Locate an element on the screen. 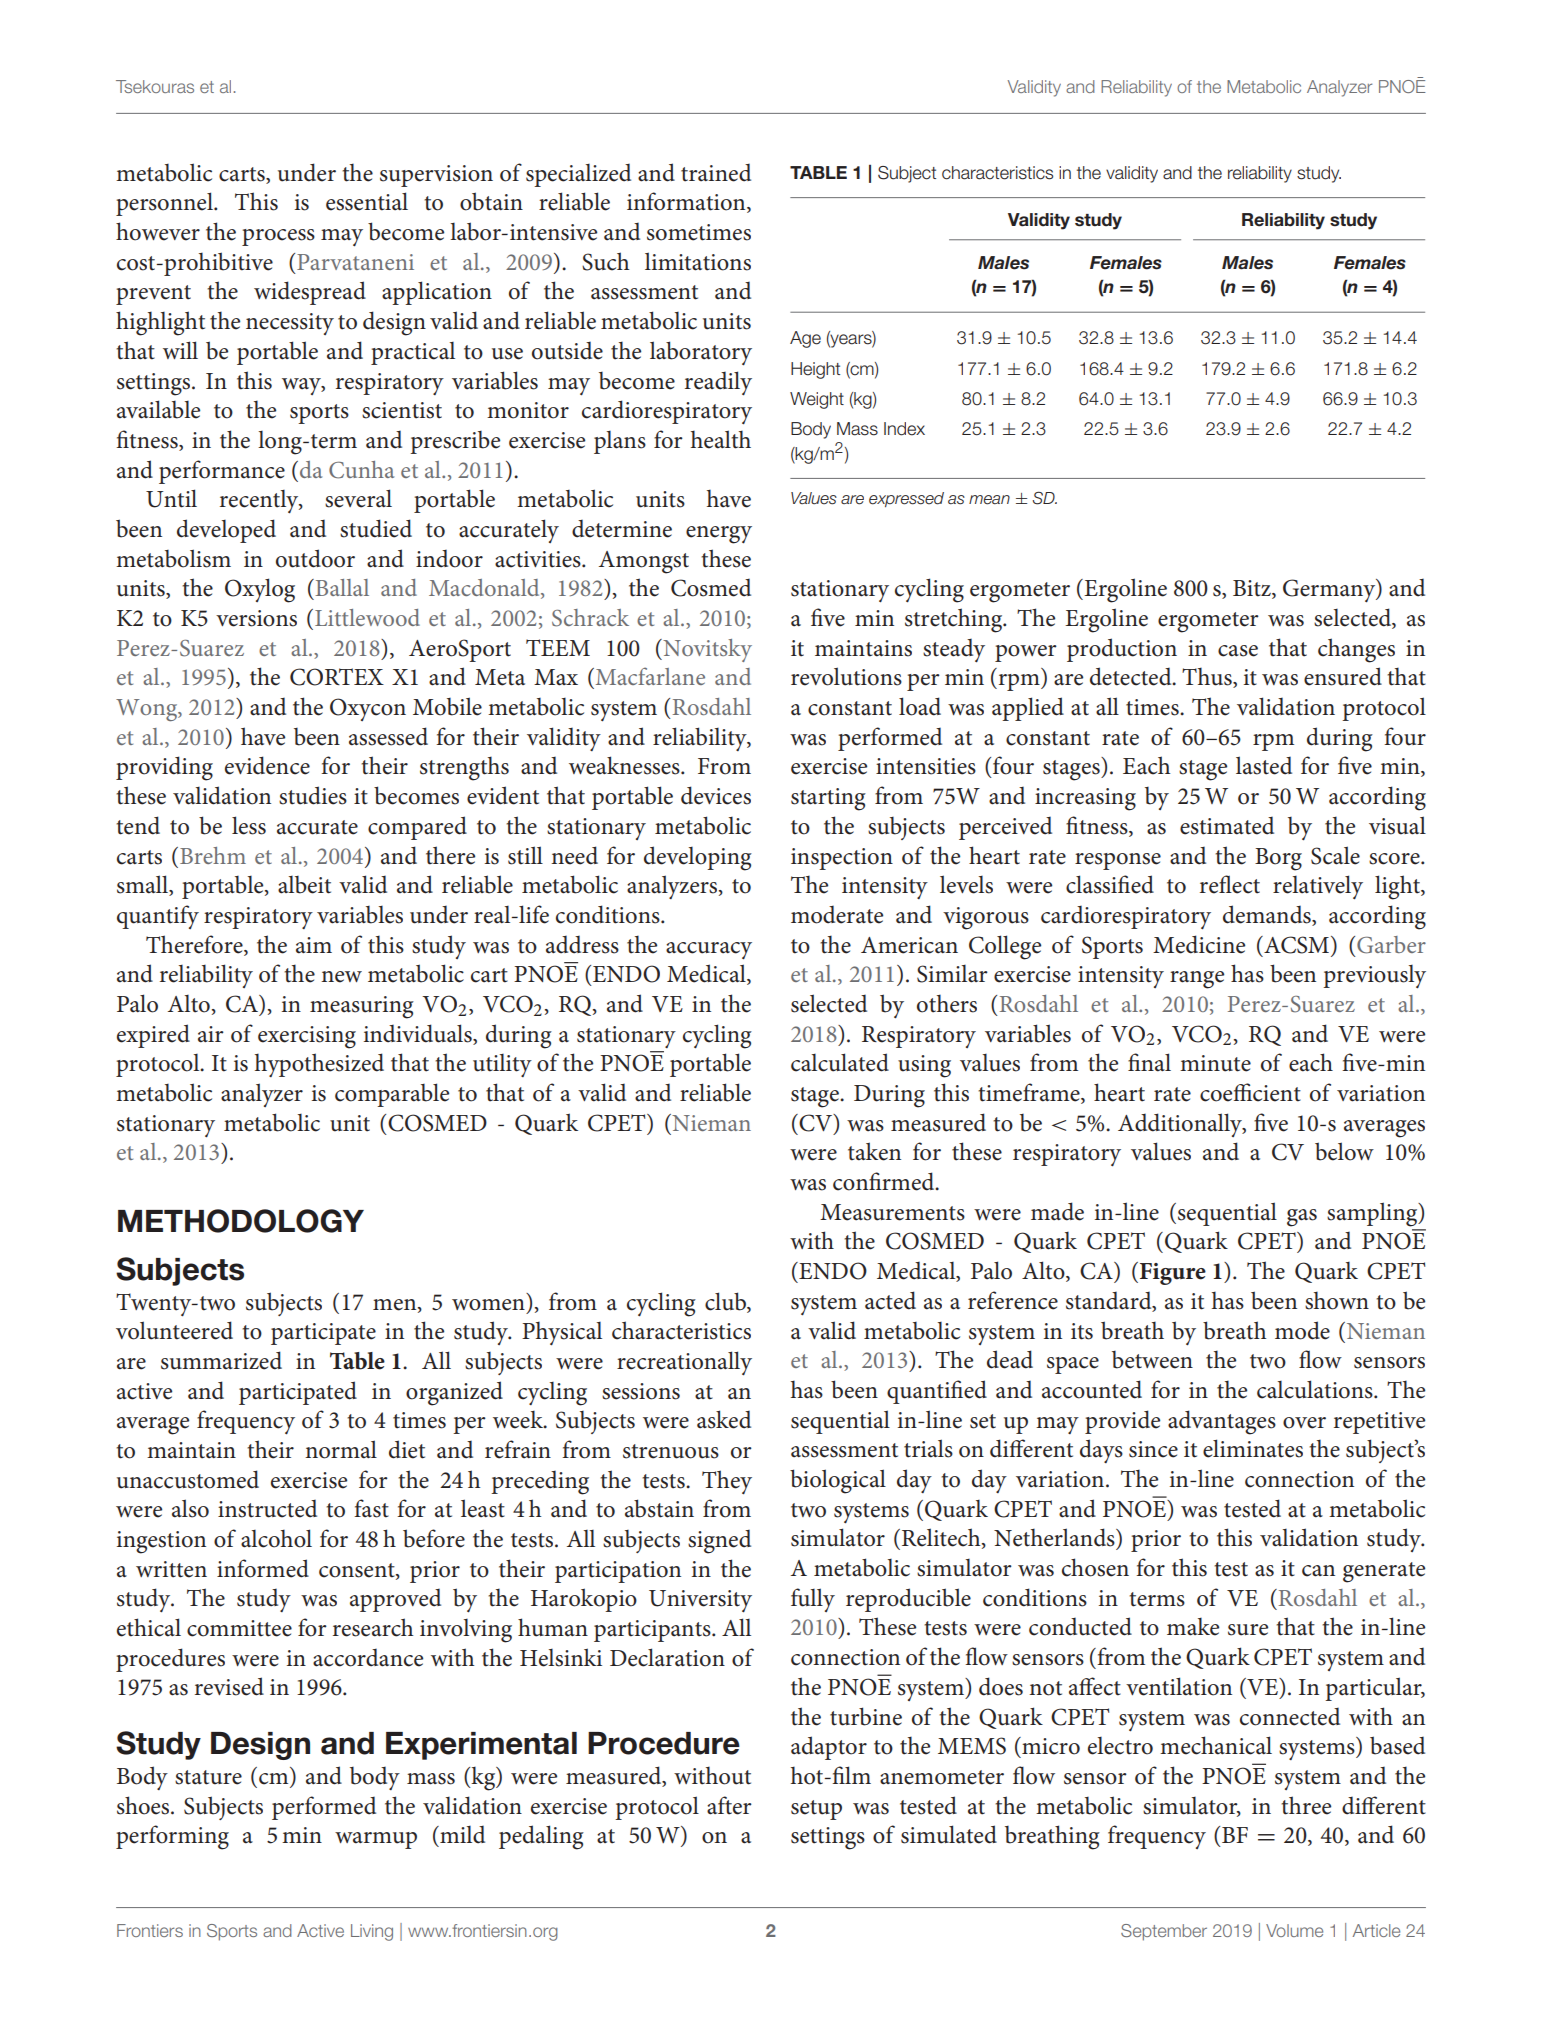  warmup is located at coordinates (376, 1840).
